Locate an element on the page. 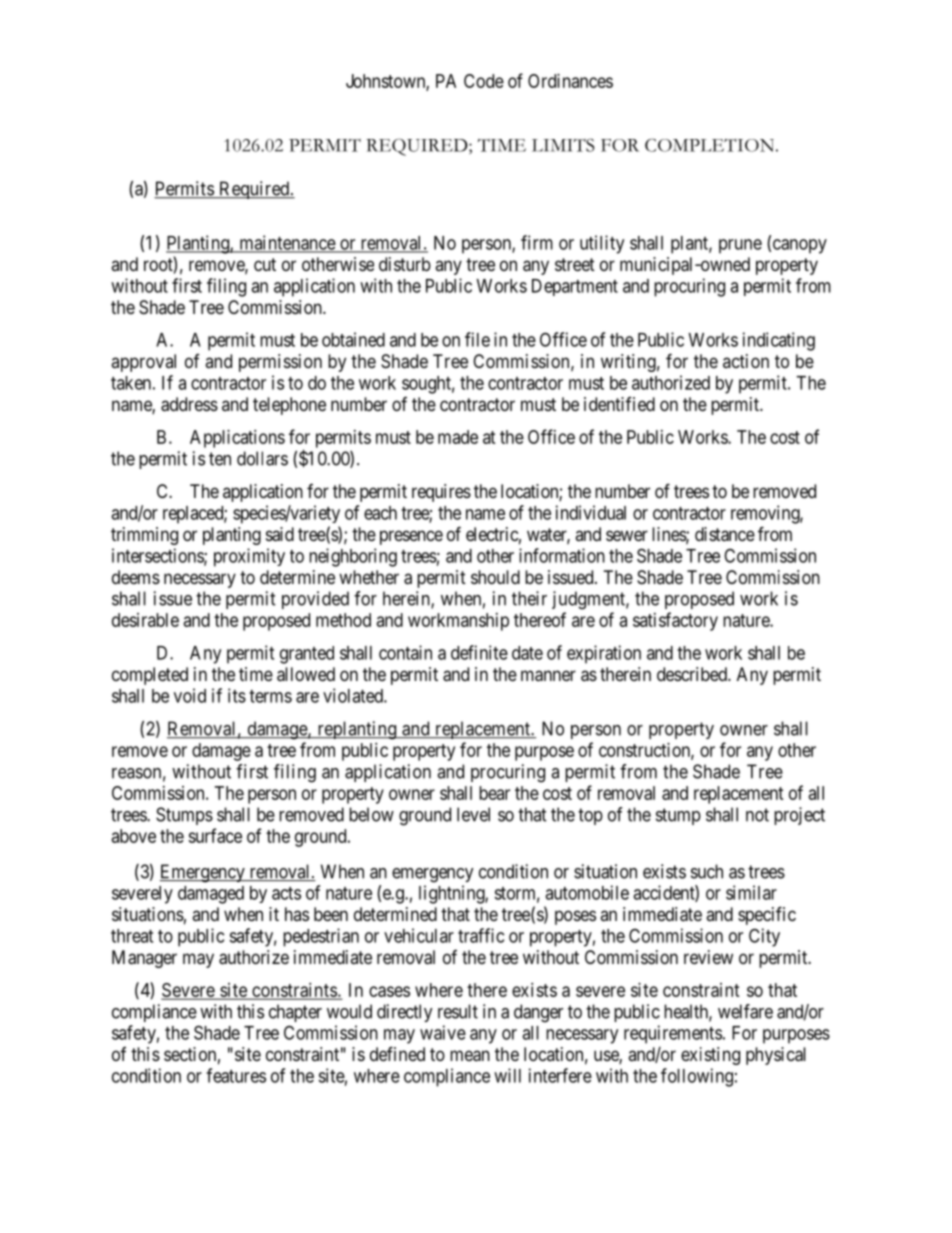 This page has width=952, height=1233. maintenance is located at coordinates (287, 243).
